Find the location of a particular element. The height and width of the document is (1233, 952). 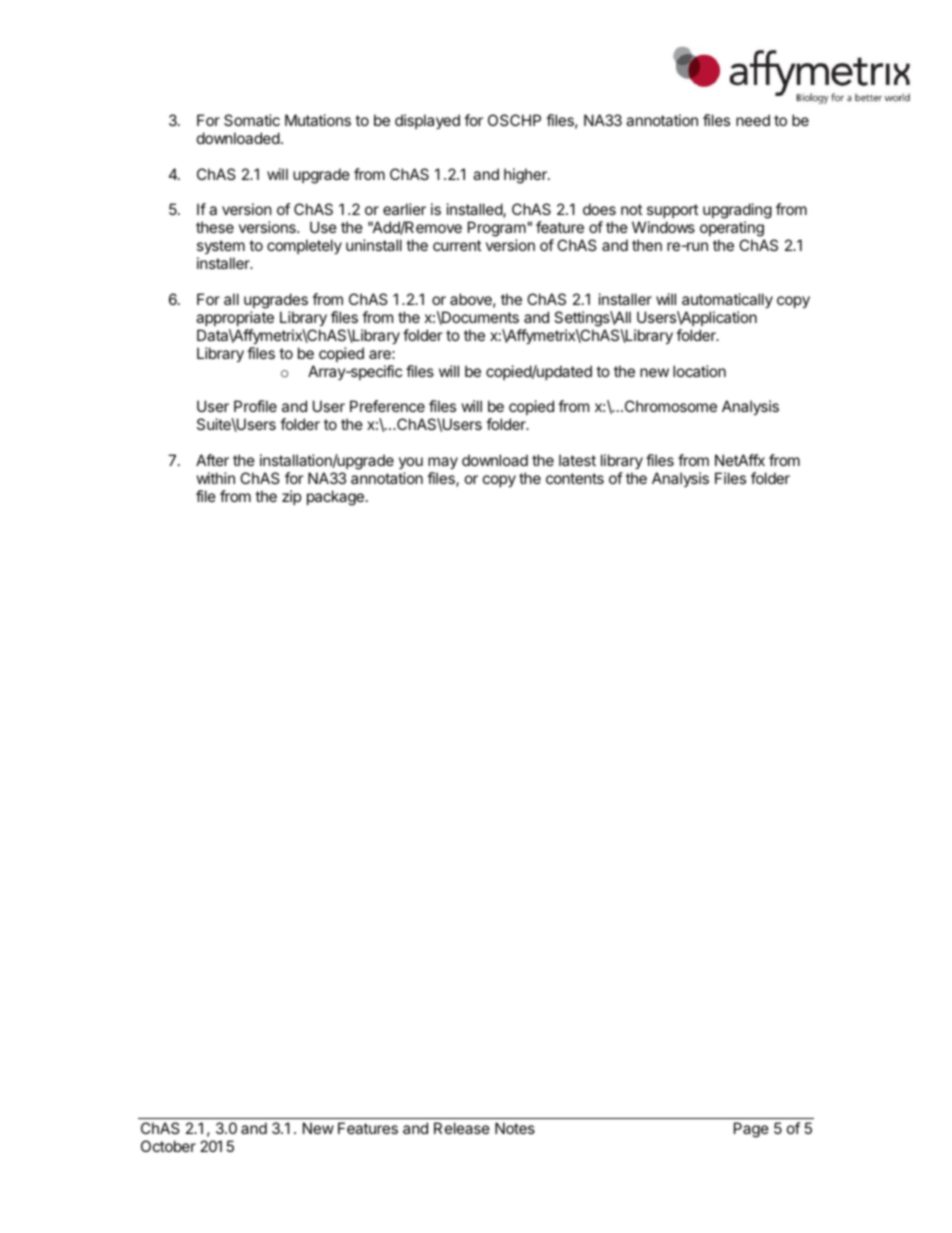

contents is located at coordinates (575, 478).
